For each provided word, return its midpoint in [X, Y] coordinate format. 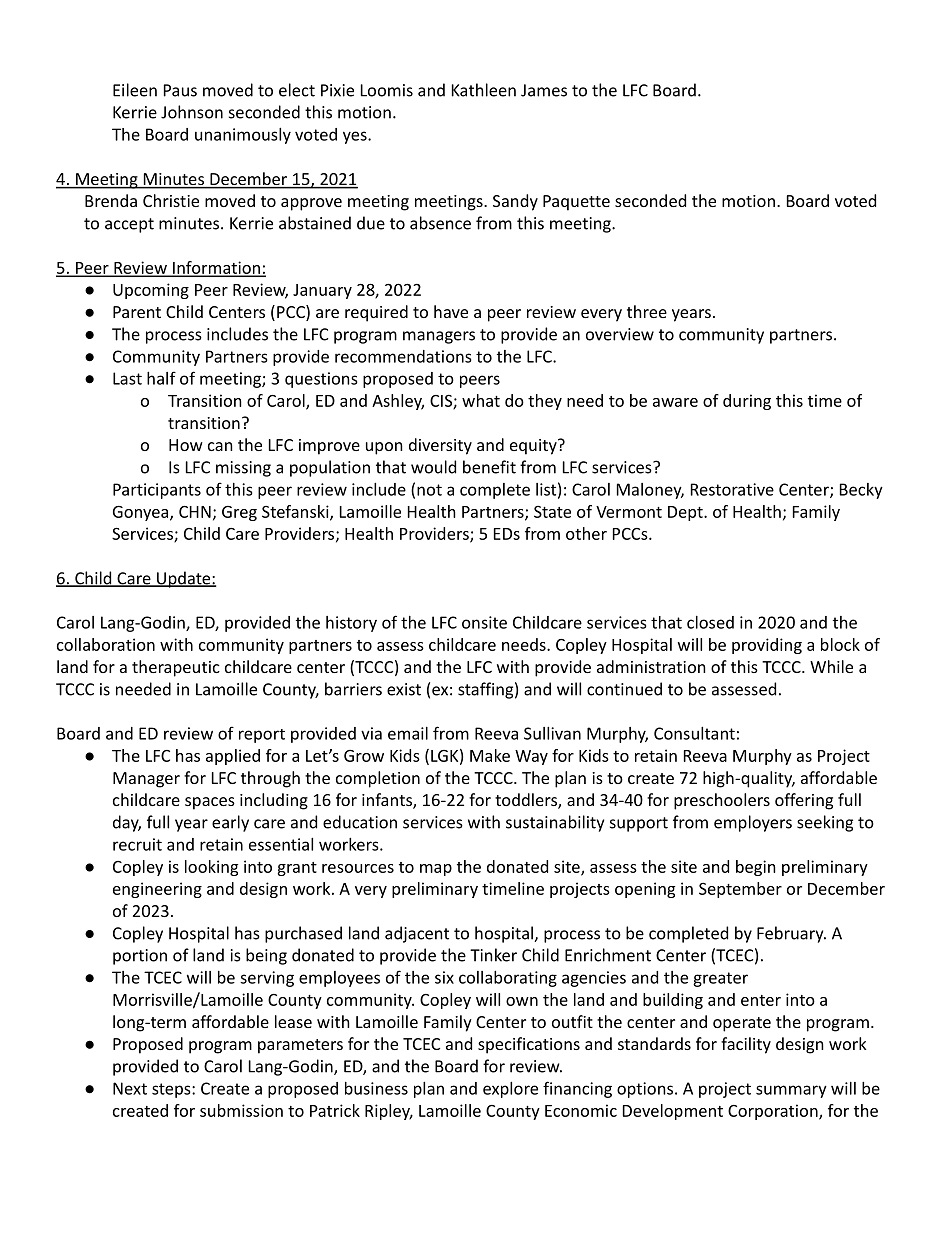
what [481, 400]
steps [172, 1090]
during [747, 402]
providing [767, 646]
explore [510, 1090]
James [544, 90]
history [351, 624]
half [161, 378]
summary [791, 1091]
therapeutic [176, 668]
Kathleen [484, 90]
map [436, 870]
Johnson [192, 112]
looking [211, 868]
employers [753, 823]
